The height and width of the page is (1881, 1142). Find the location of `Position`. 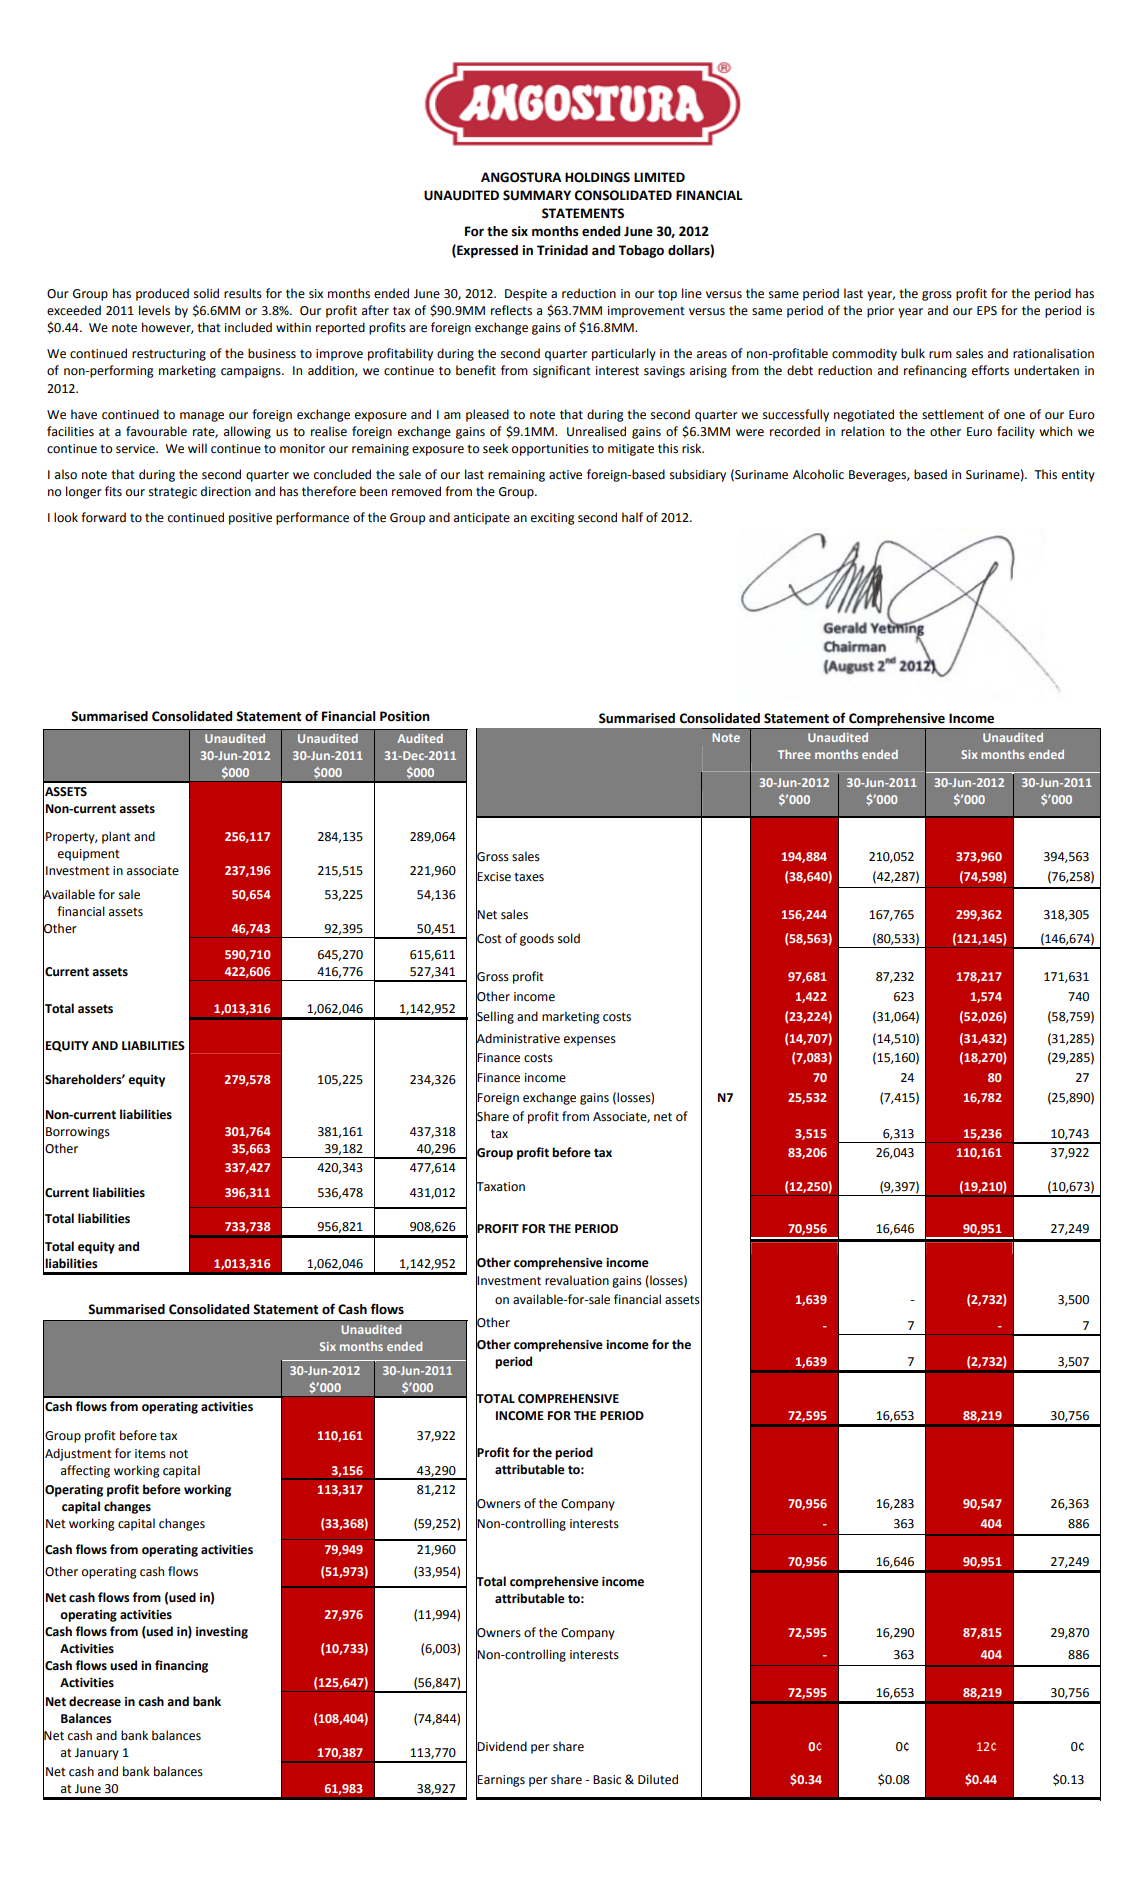

Position is located at coordinates (405, 716).
